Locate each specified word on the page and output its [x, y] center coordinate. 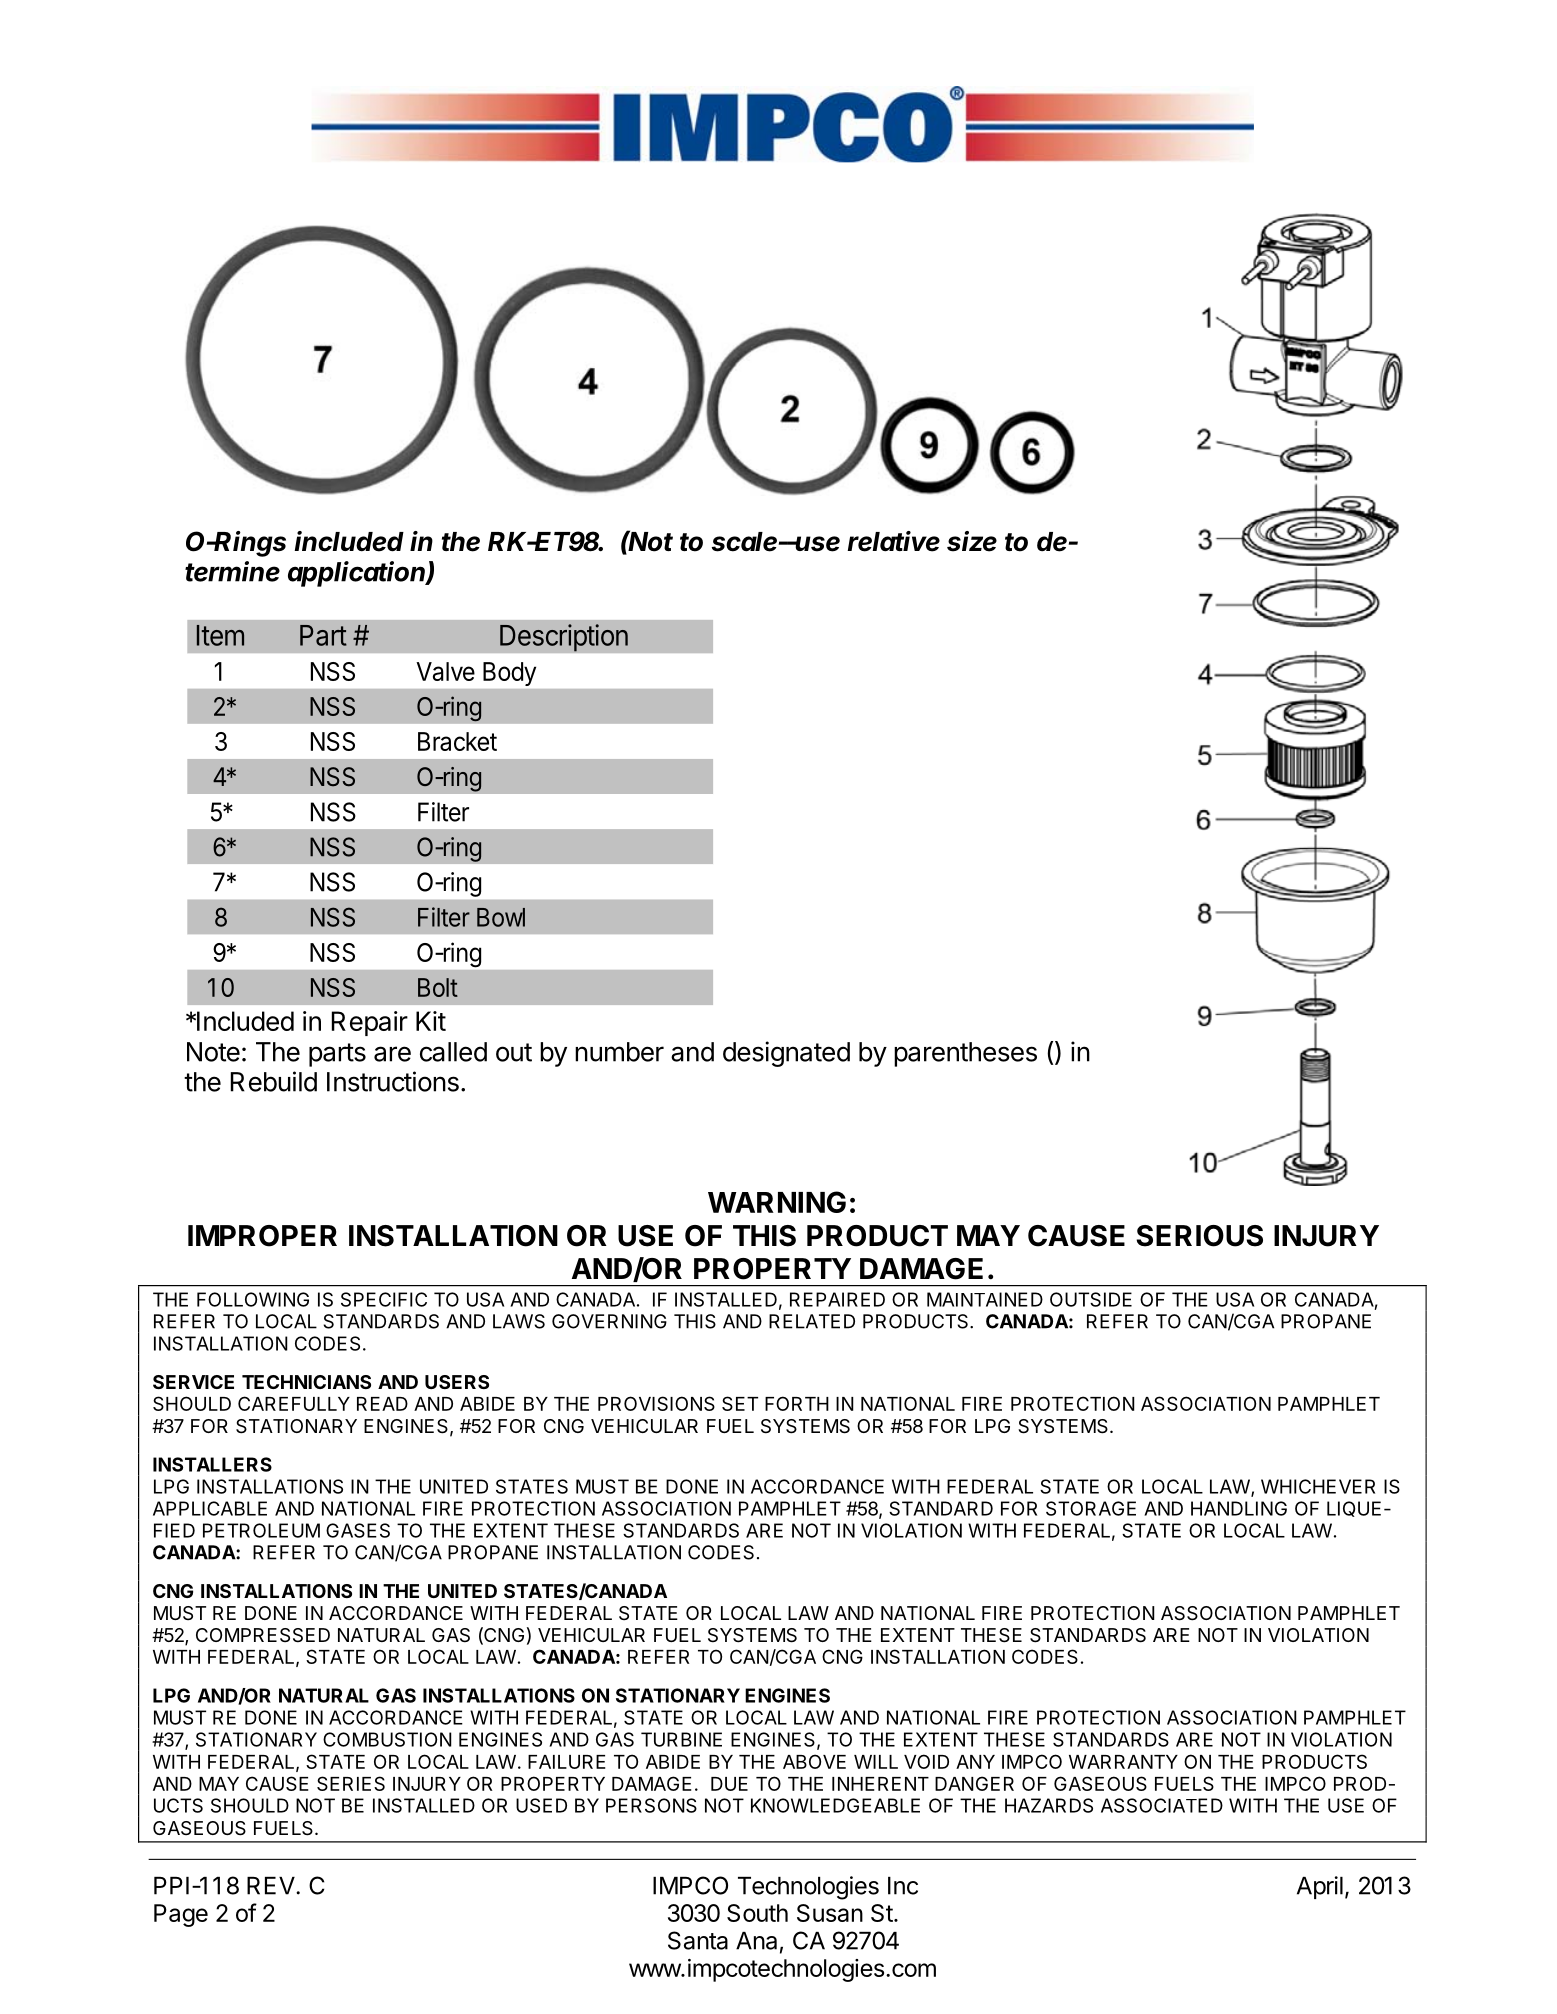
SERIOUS [1199, 1236]
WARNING [777, 1202]
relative [893, 541]
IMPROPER [262, 1236]
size [972, 541]
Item [220, 635]
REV [272, 1886]
